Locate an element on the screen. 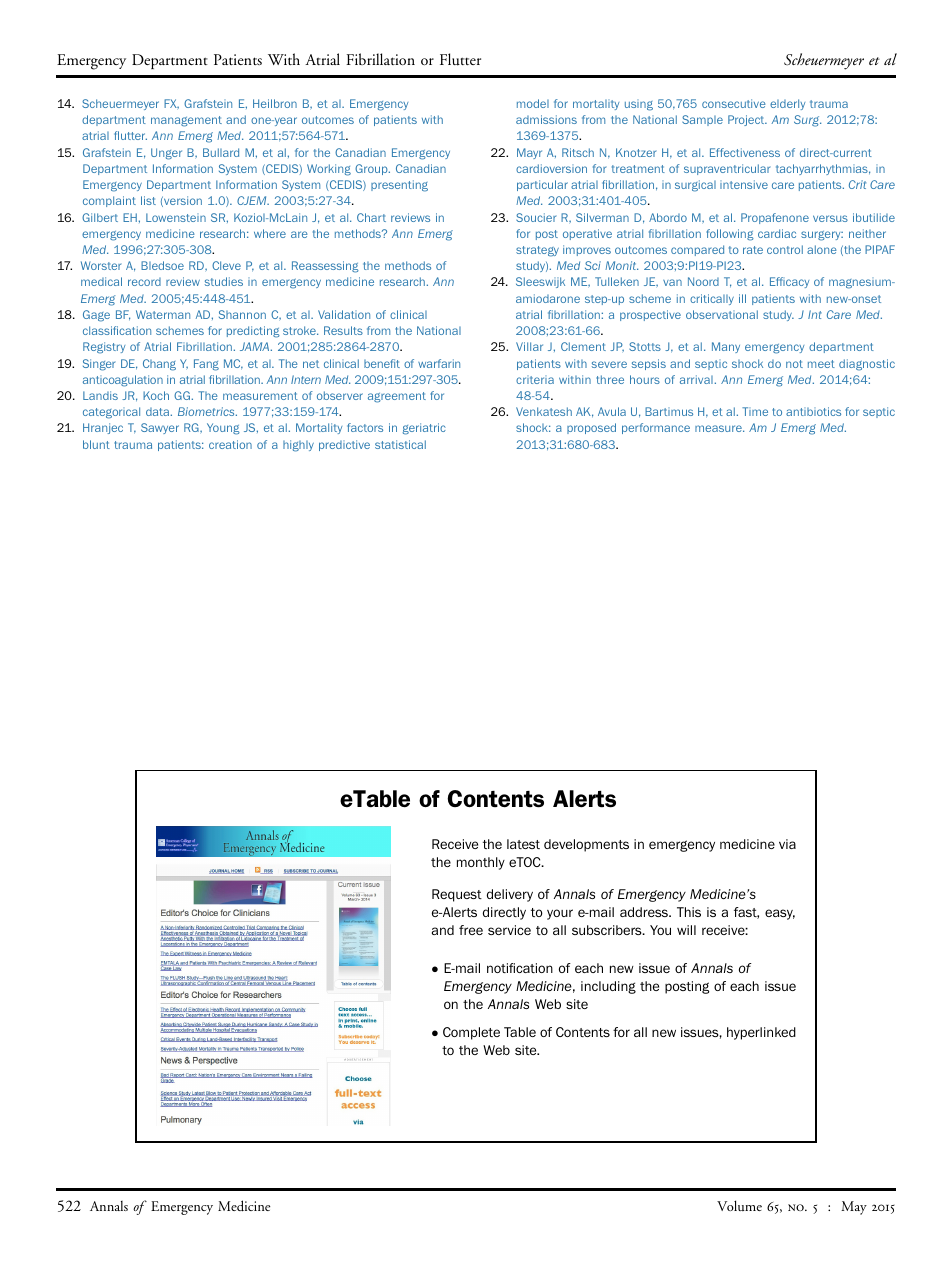 Image resolution: width=952 pixels, height=1275 pixels. creation is located at coordinates (230, 444).
